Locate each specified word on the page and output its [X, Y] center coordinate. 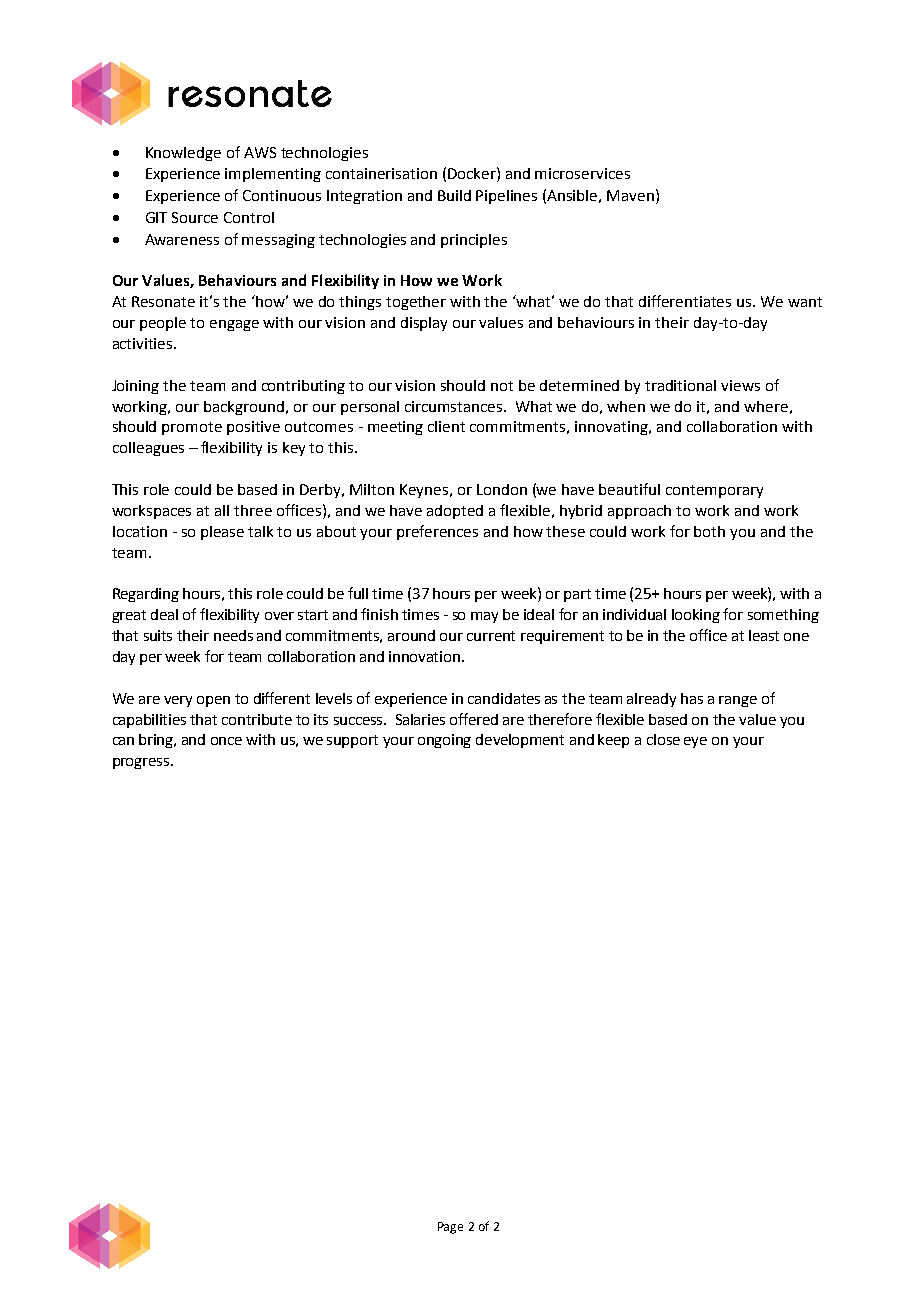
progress [142, 763]
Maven [630, 195]
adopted [455, 512]
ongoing [444, 741]
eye [695, 742]
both [709, 531]
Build [454, 195]
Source [195, 217]
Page [450, 1228]
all [222, 510]
